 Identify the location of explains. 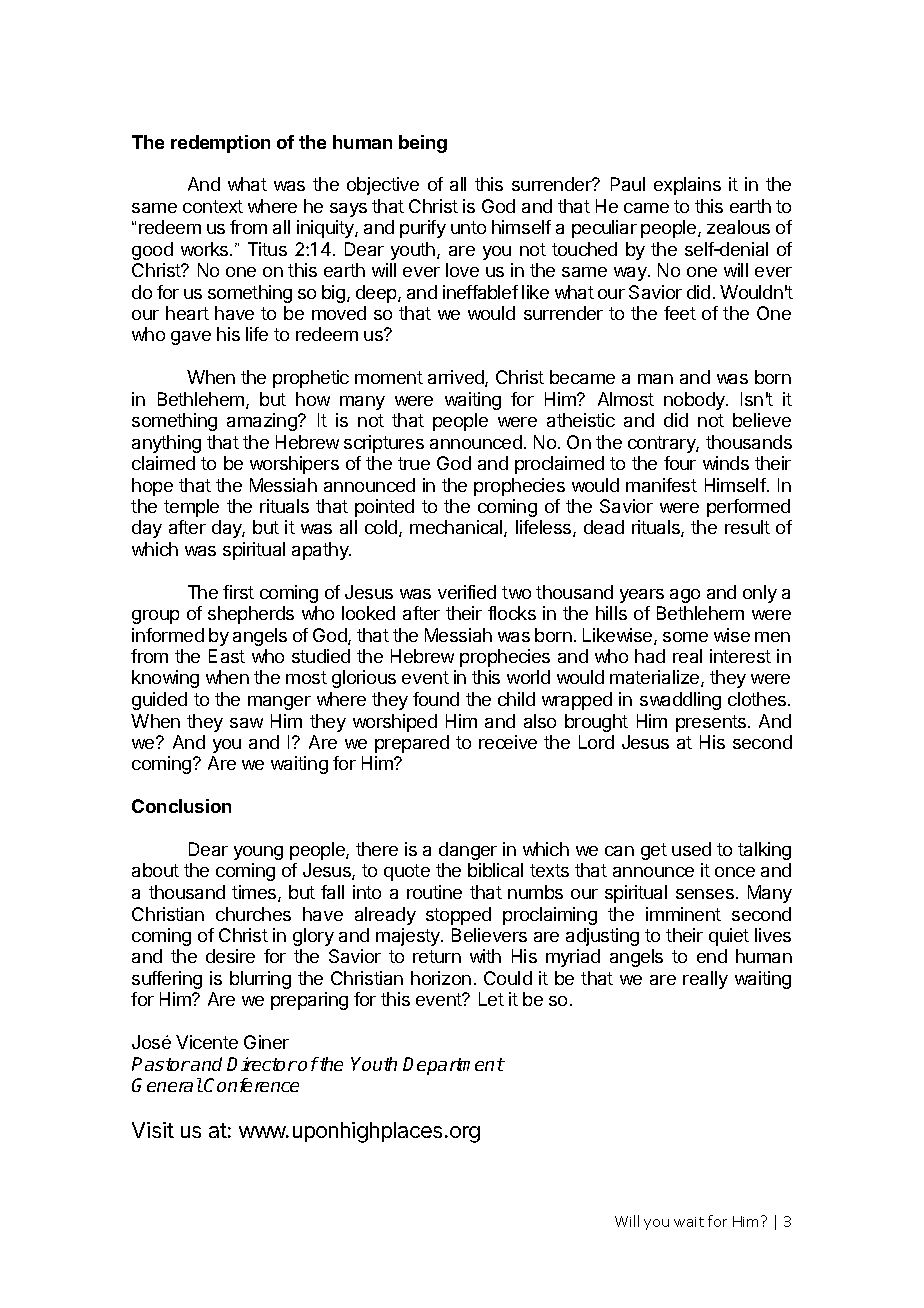
(687, 186).
